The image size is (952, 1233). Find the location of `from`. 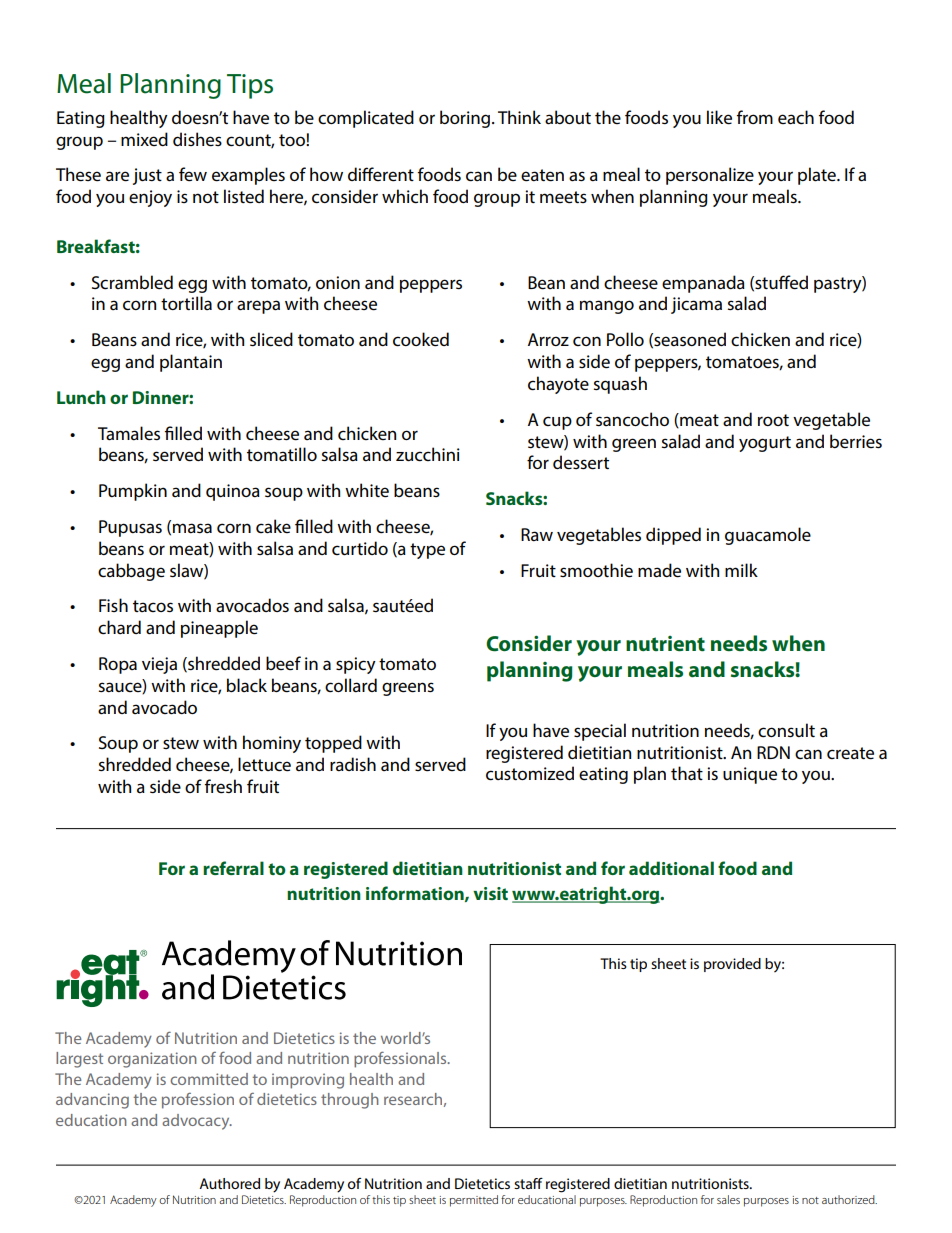

from is located at coordinates (755, 117).
